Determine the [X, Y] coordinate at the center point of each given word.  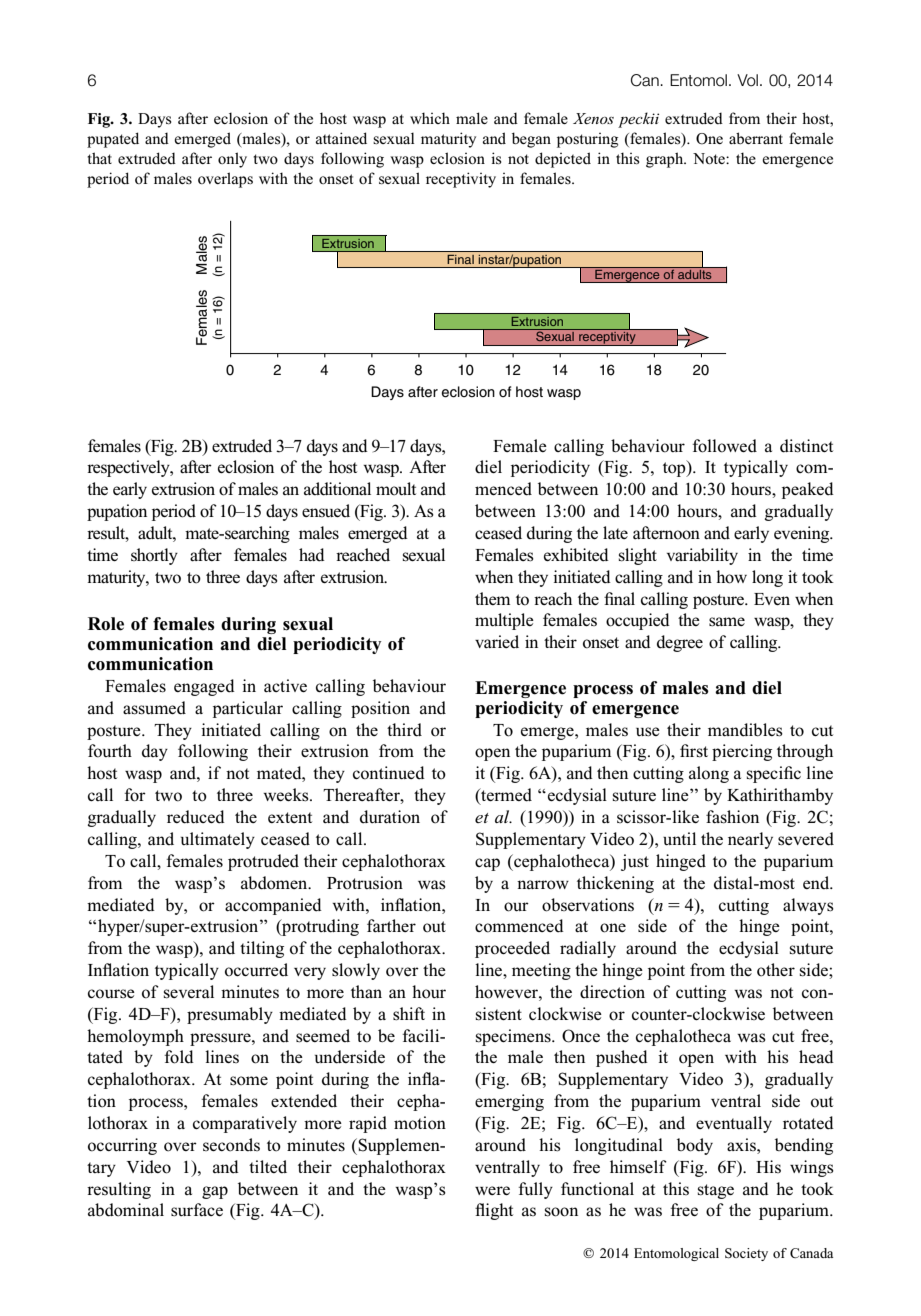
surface [197, 1210]
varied [497, 641]
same [727, 622]
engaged [204, 687]
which [430, 118]
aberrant [756, 138]
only [232, 160]
